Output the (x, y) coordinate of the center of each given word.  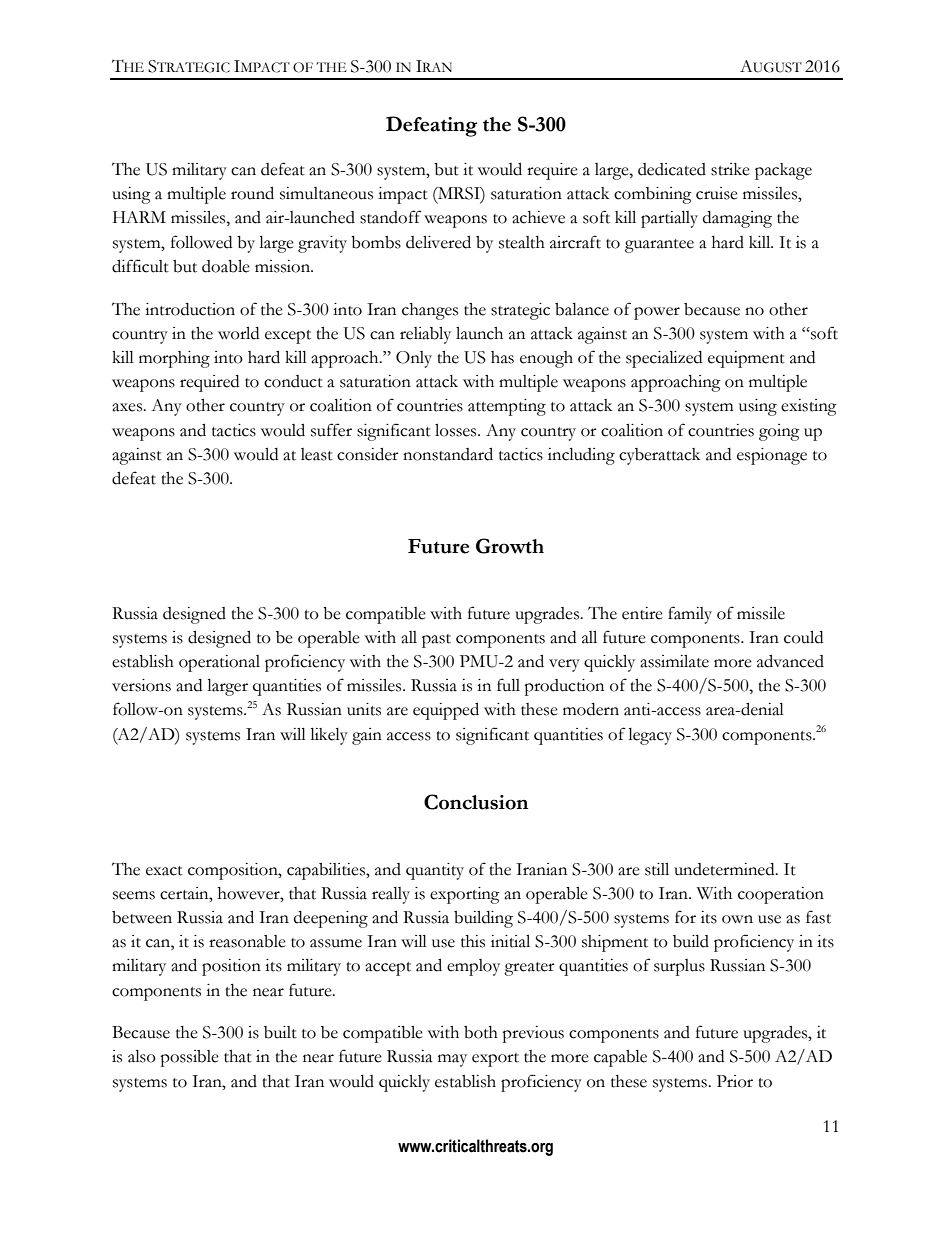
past (436, 641)
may (452, 1060)
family (690, 615)
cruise (717, 193)
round (252, 193)
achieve (538, 217)
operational (219, 663)
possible (189, 1058)
